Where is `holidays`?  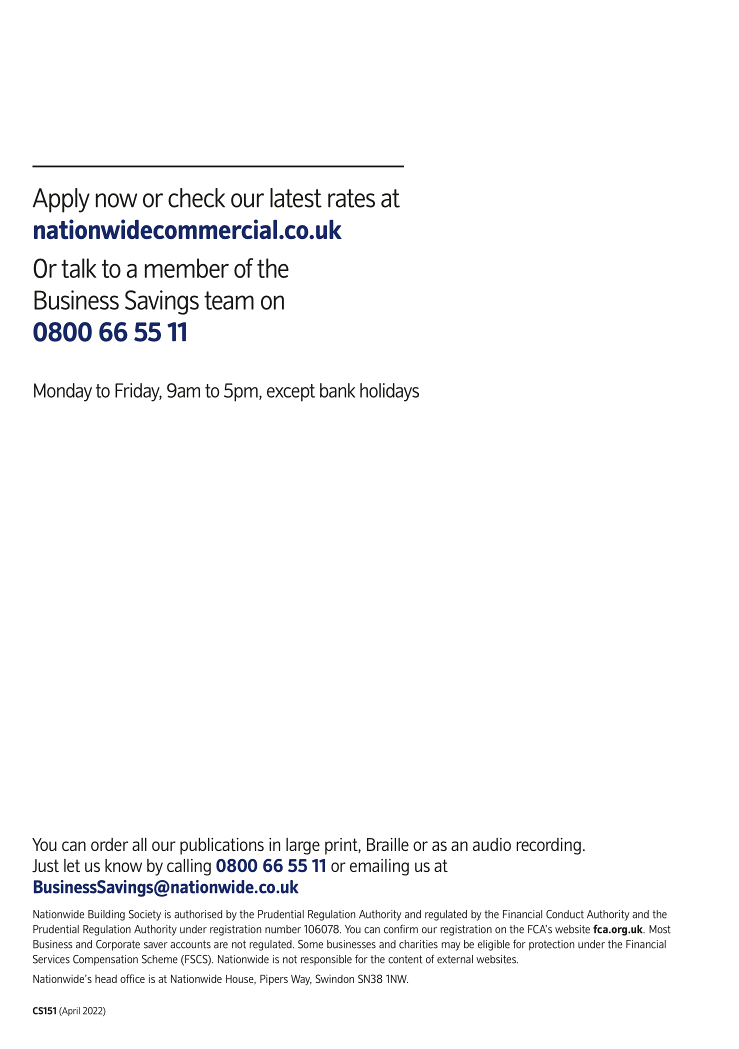 holidays is located at coordinates (389, 392).
